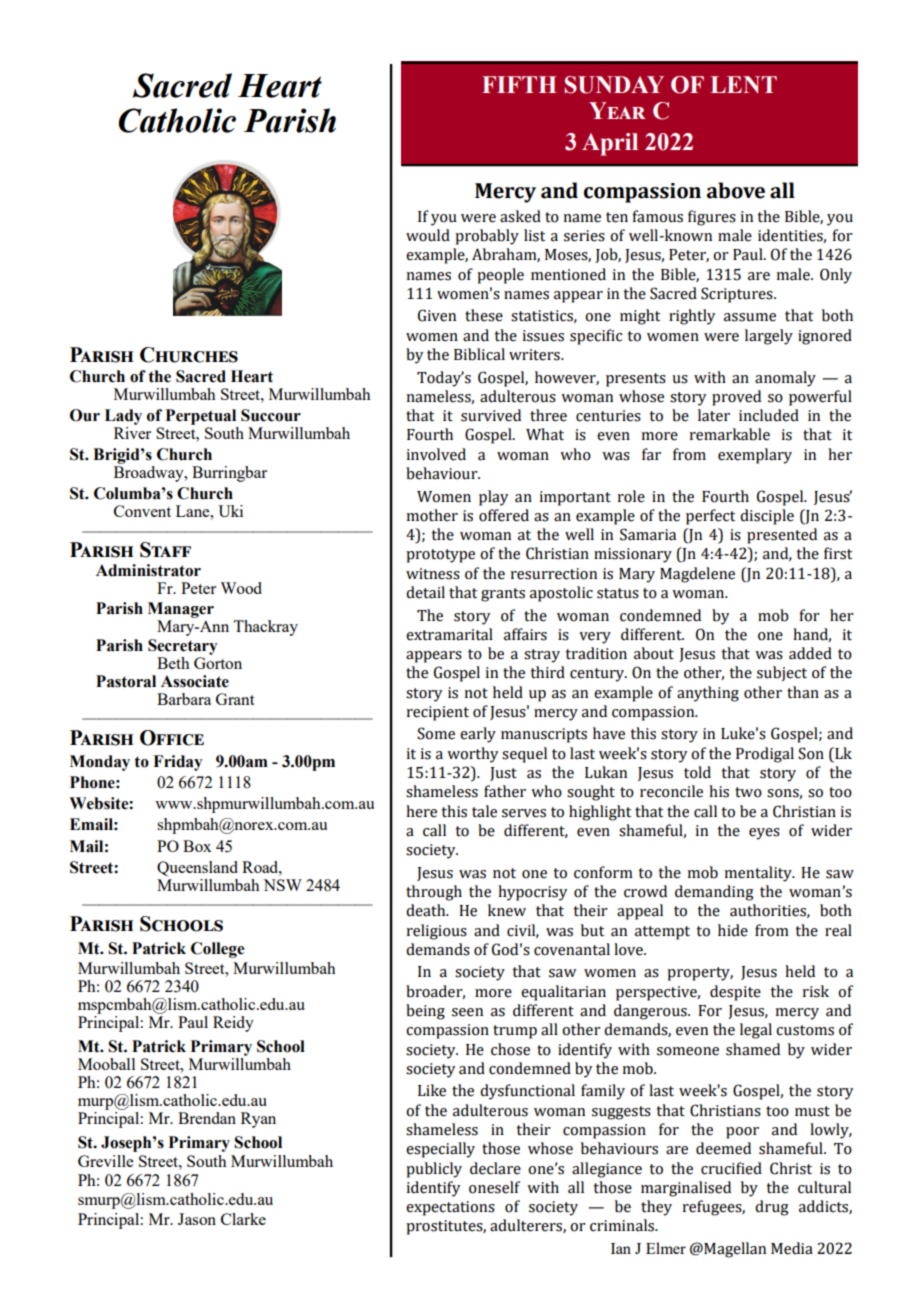 This page has width=924, height=1308. Describe the element at coordinates (772, 1208) in the page. I see `drug` at that location.
